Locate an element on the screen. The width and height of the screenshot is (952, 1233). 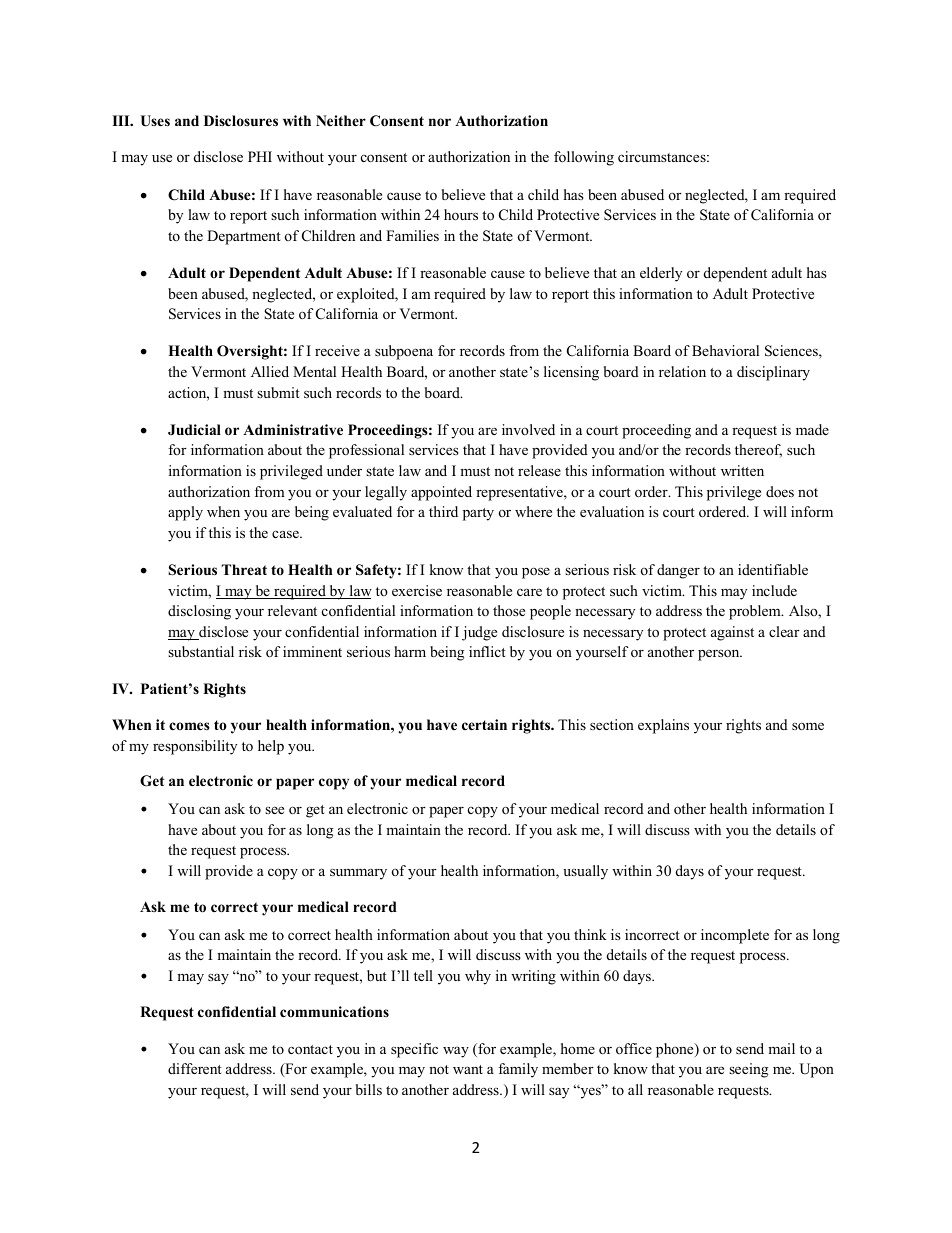
PHI is located at coordinates (260, 156).
